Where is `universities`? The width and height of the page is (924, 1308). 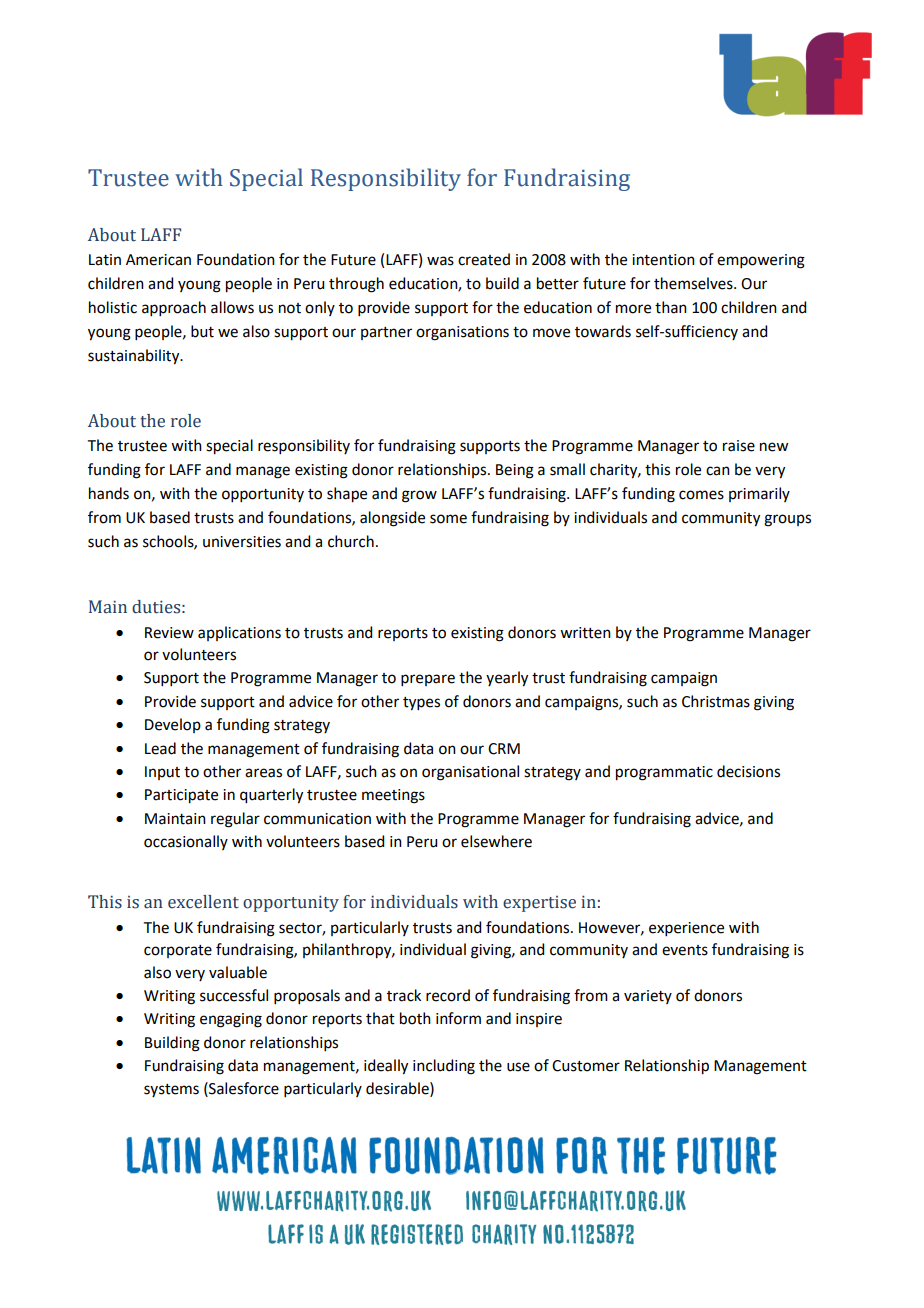
universities is located at coordinates (242, 542).
